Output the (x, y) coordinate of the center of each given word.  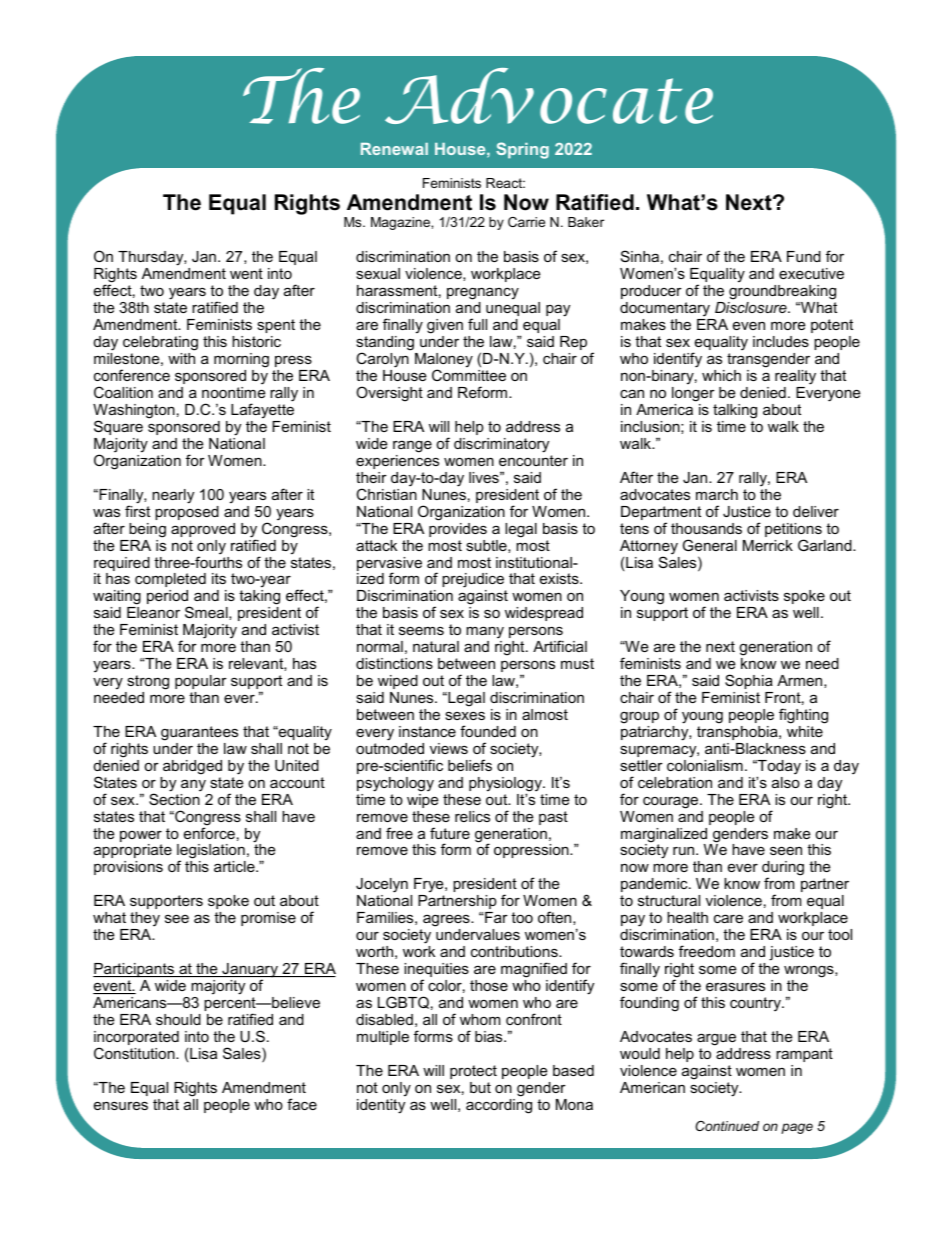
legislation (211, 853)
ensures (121, 1105)
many (485, 632)
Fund (804, 256)
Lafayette (262, 410)
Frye (430, 887)
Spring (522, 150)
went (246, 273)
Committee (469, 375)
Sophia (749, 681)
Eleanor (153, 612)
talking (735, 411)
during (783, 870)
